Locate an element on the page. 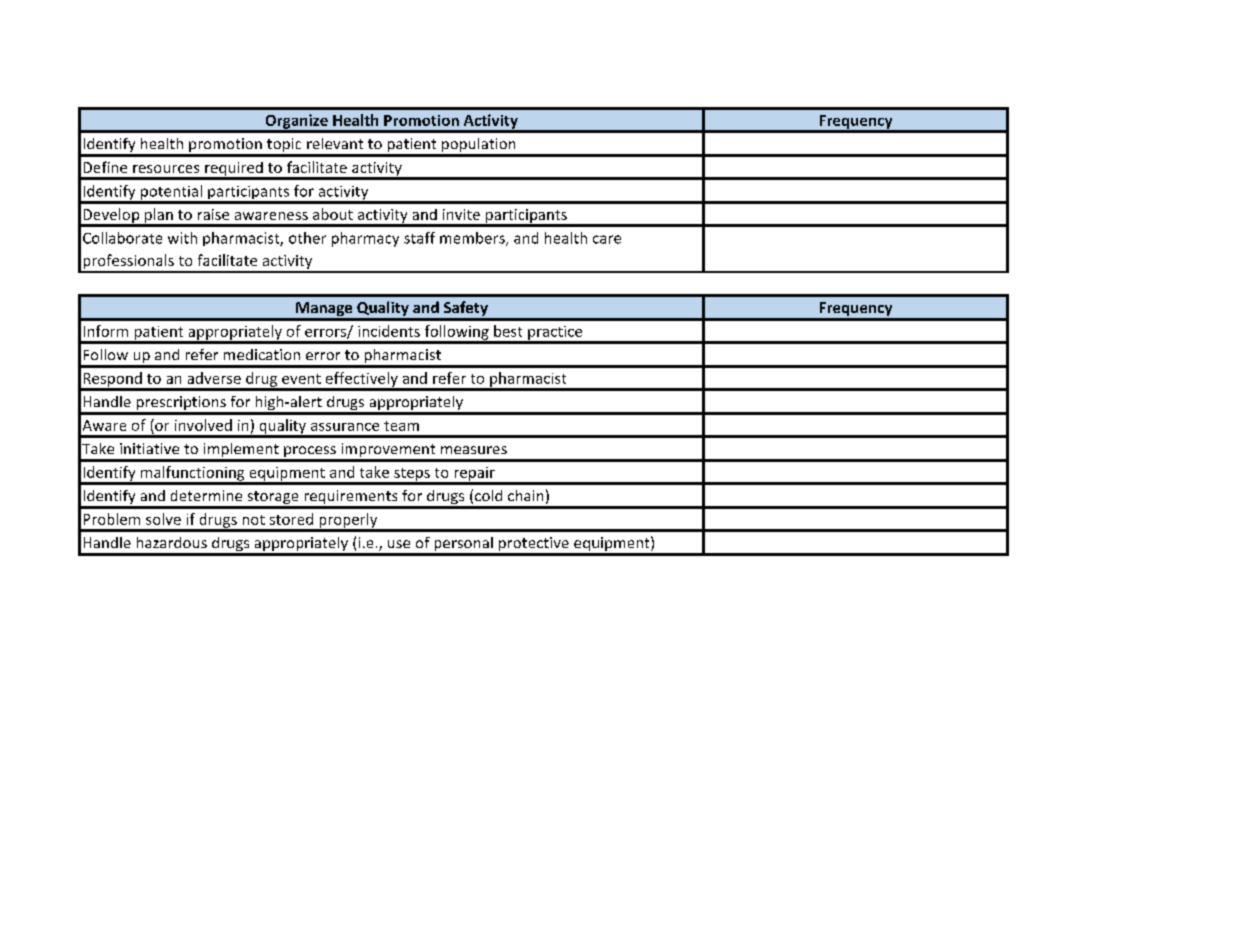 Image resolution: width=1233 pixels, height=952 pixels. best is located at coordinates (508, 331).
